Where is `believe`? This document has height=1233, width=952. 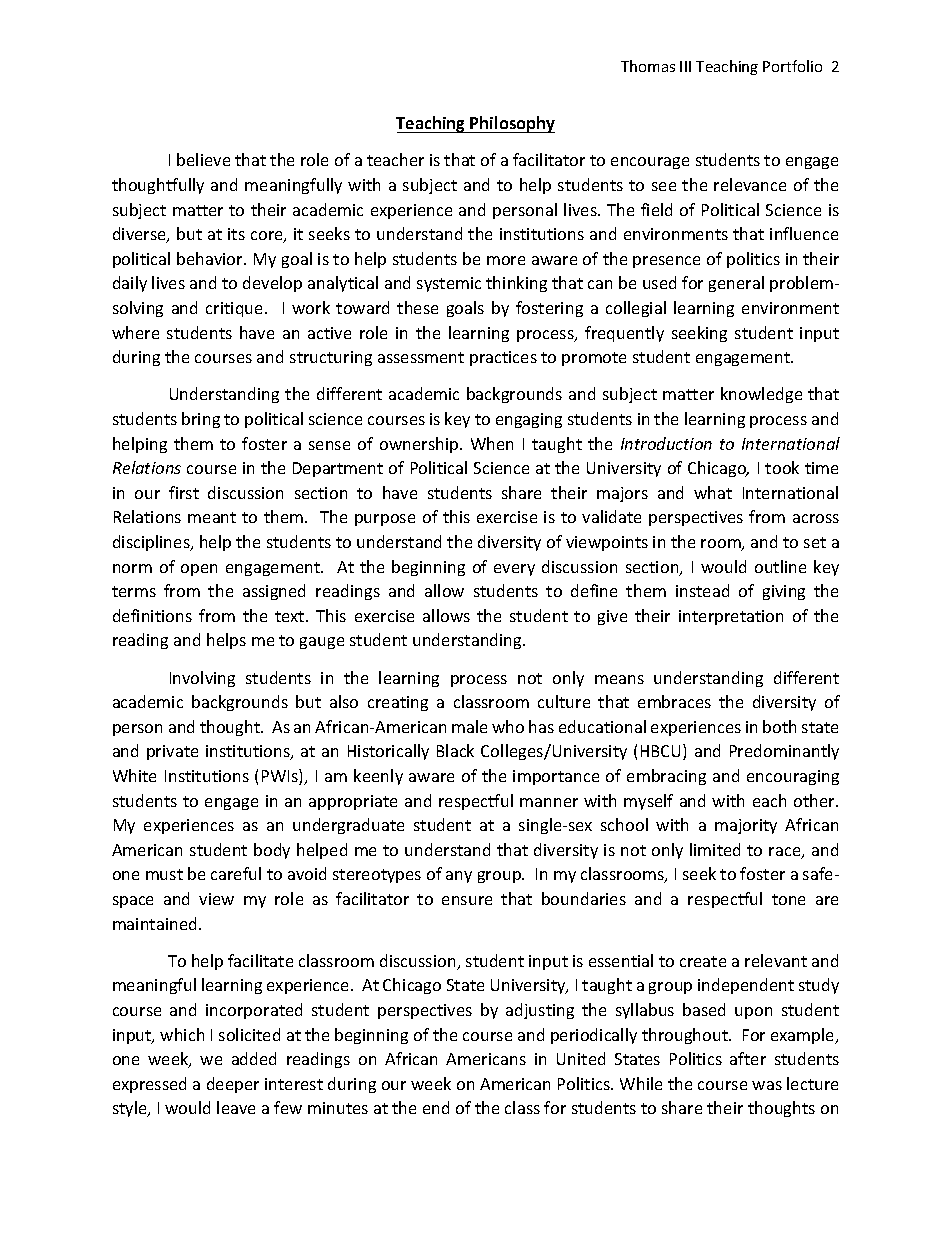
believe is located at coordinates (203, 159).
